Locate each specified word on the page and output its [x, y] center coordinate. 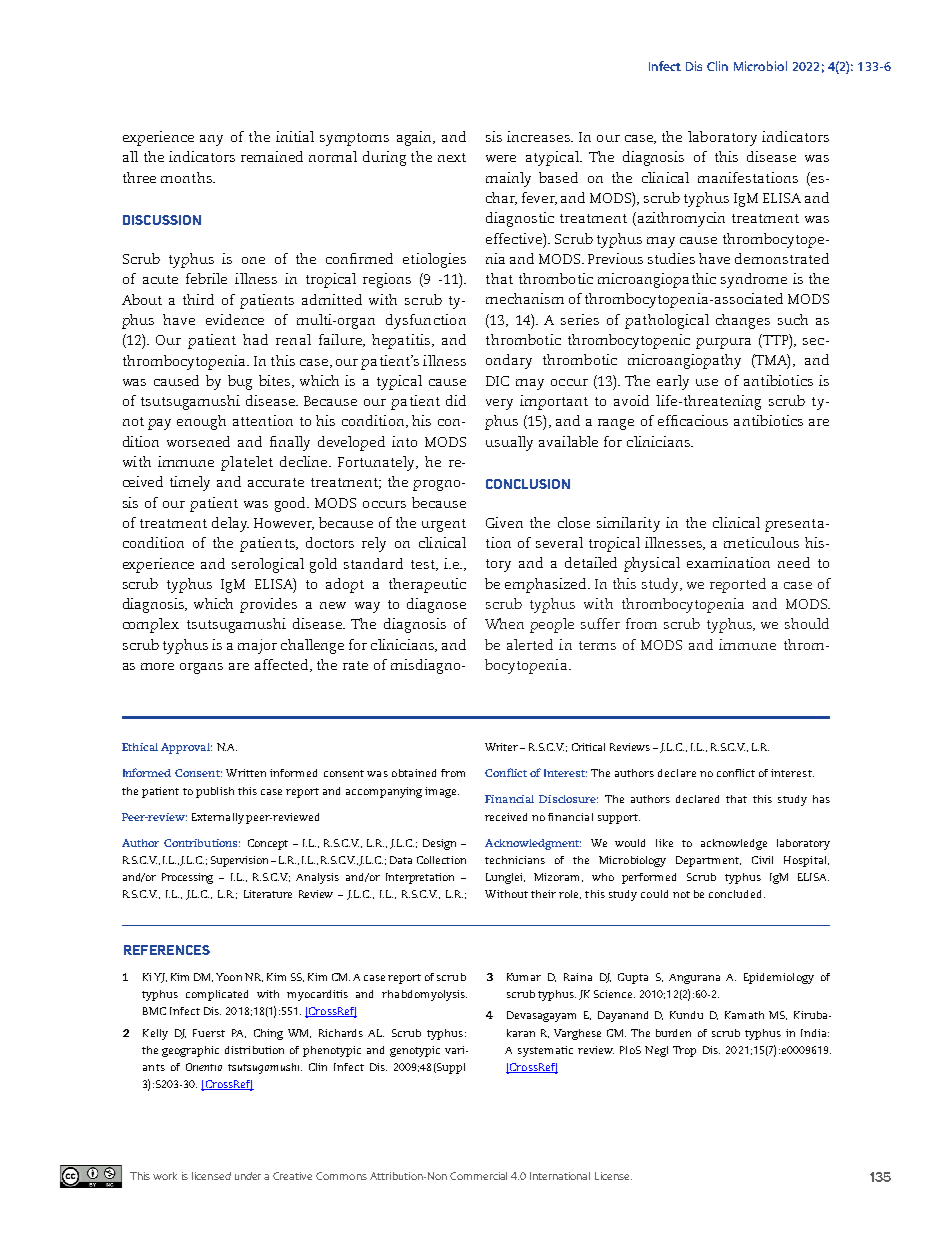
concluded [737, 894]
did [456, 400]
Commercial [478, 1176]
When [504, 623]
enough [201, 422]
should [807, 623]
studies [671, 258]
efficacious [693, 420]
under [250, 1176]
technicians [515, 860]
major [257, 646]
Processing [187, 878]
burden [673, 1033]
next [452, 157]
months [187, 177]
